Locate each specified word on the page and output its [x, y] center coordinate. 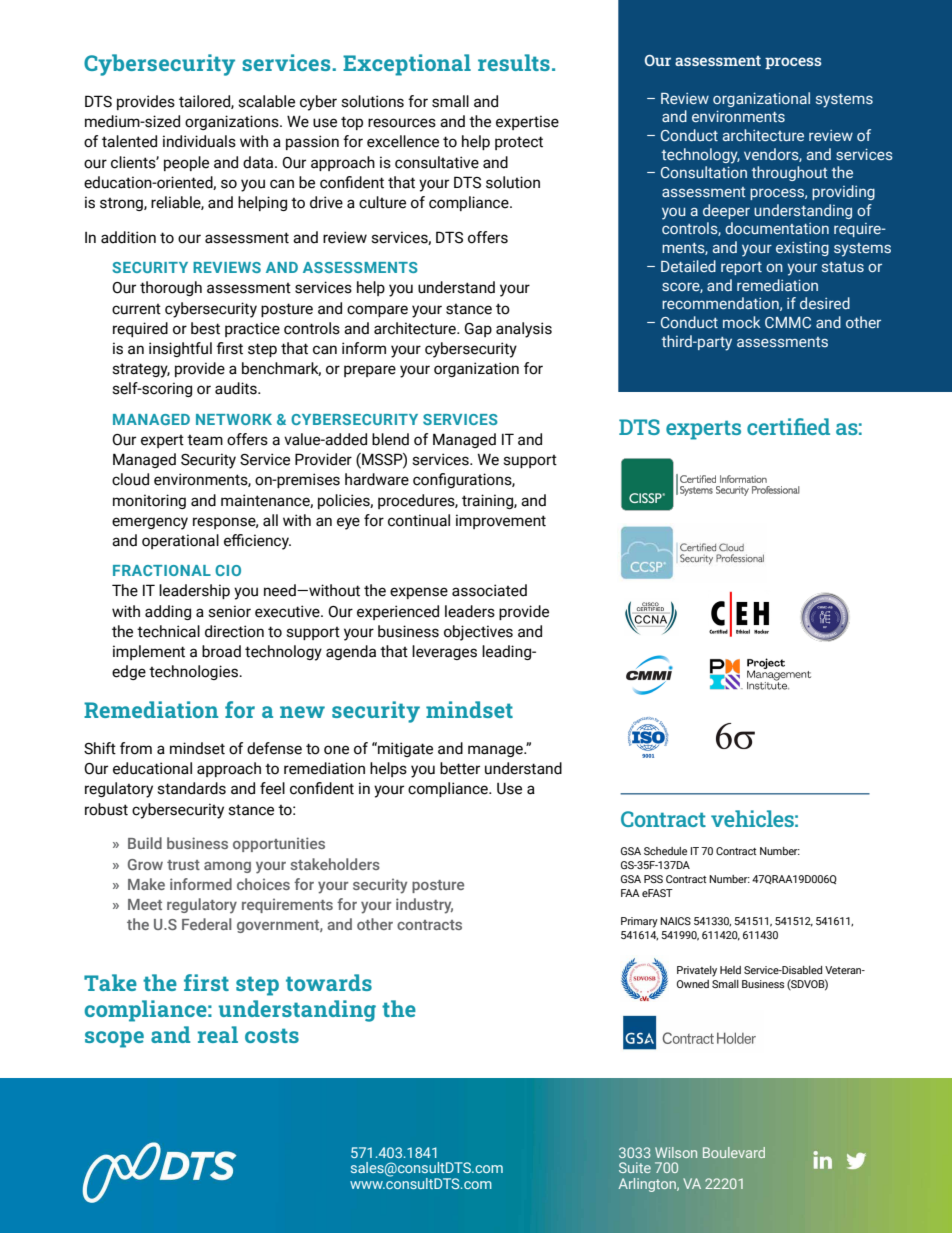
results [514, 62]
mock [742, 322]
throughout [789, 173]
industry [424, 906]
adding [168, 612]
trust [183, 865]
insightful [180, 349]
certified [788, 426]
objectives [478, 633]
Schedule [665, 851]
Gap [478, 330]
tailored [205, 102]
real [218, 1034]
